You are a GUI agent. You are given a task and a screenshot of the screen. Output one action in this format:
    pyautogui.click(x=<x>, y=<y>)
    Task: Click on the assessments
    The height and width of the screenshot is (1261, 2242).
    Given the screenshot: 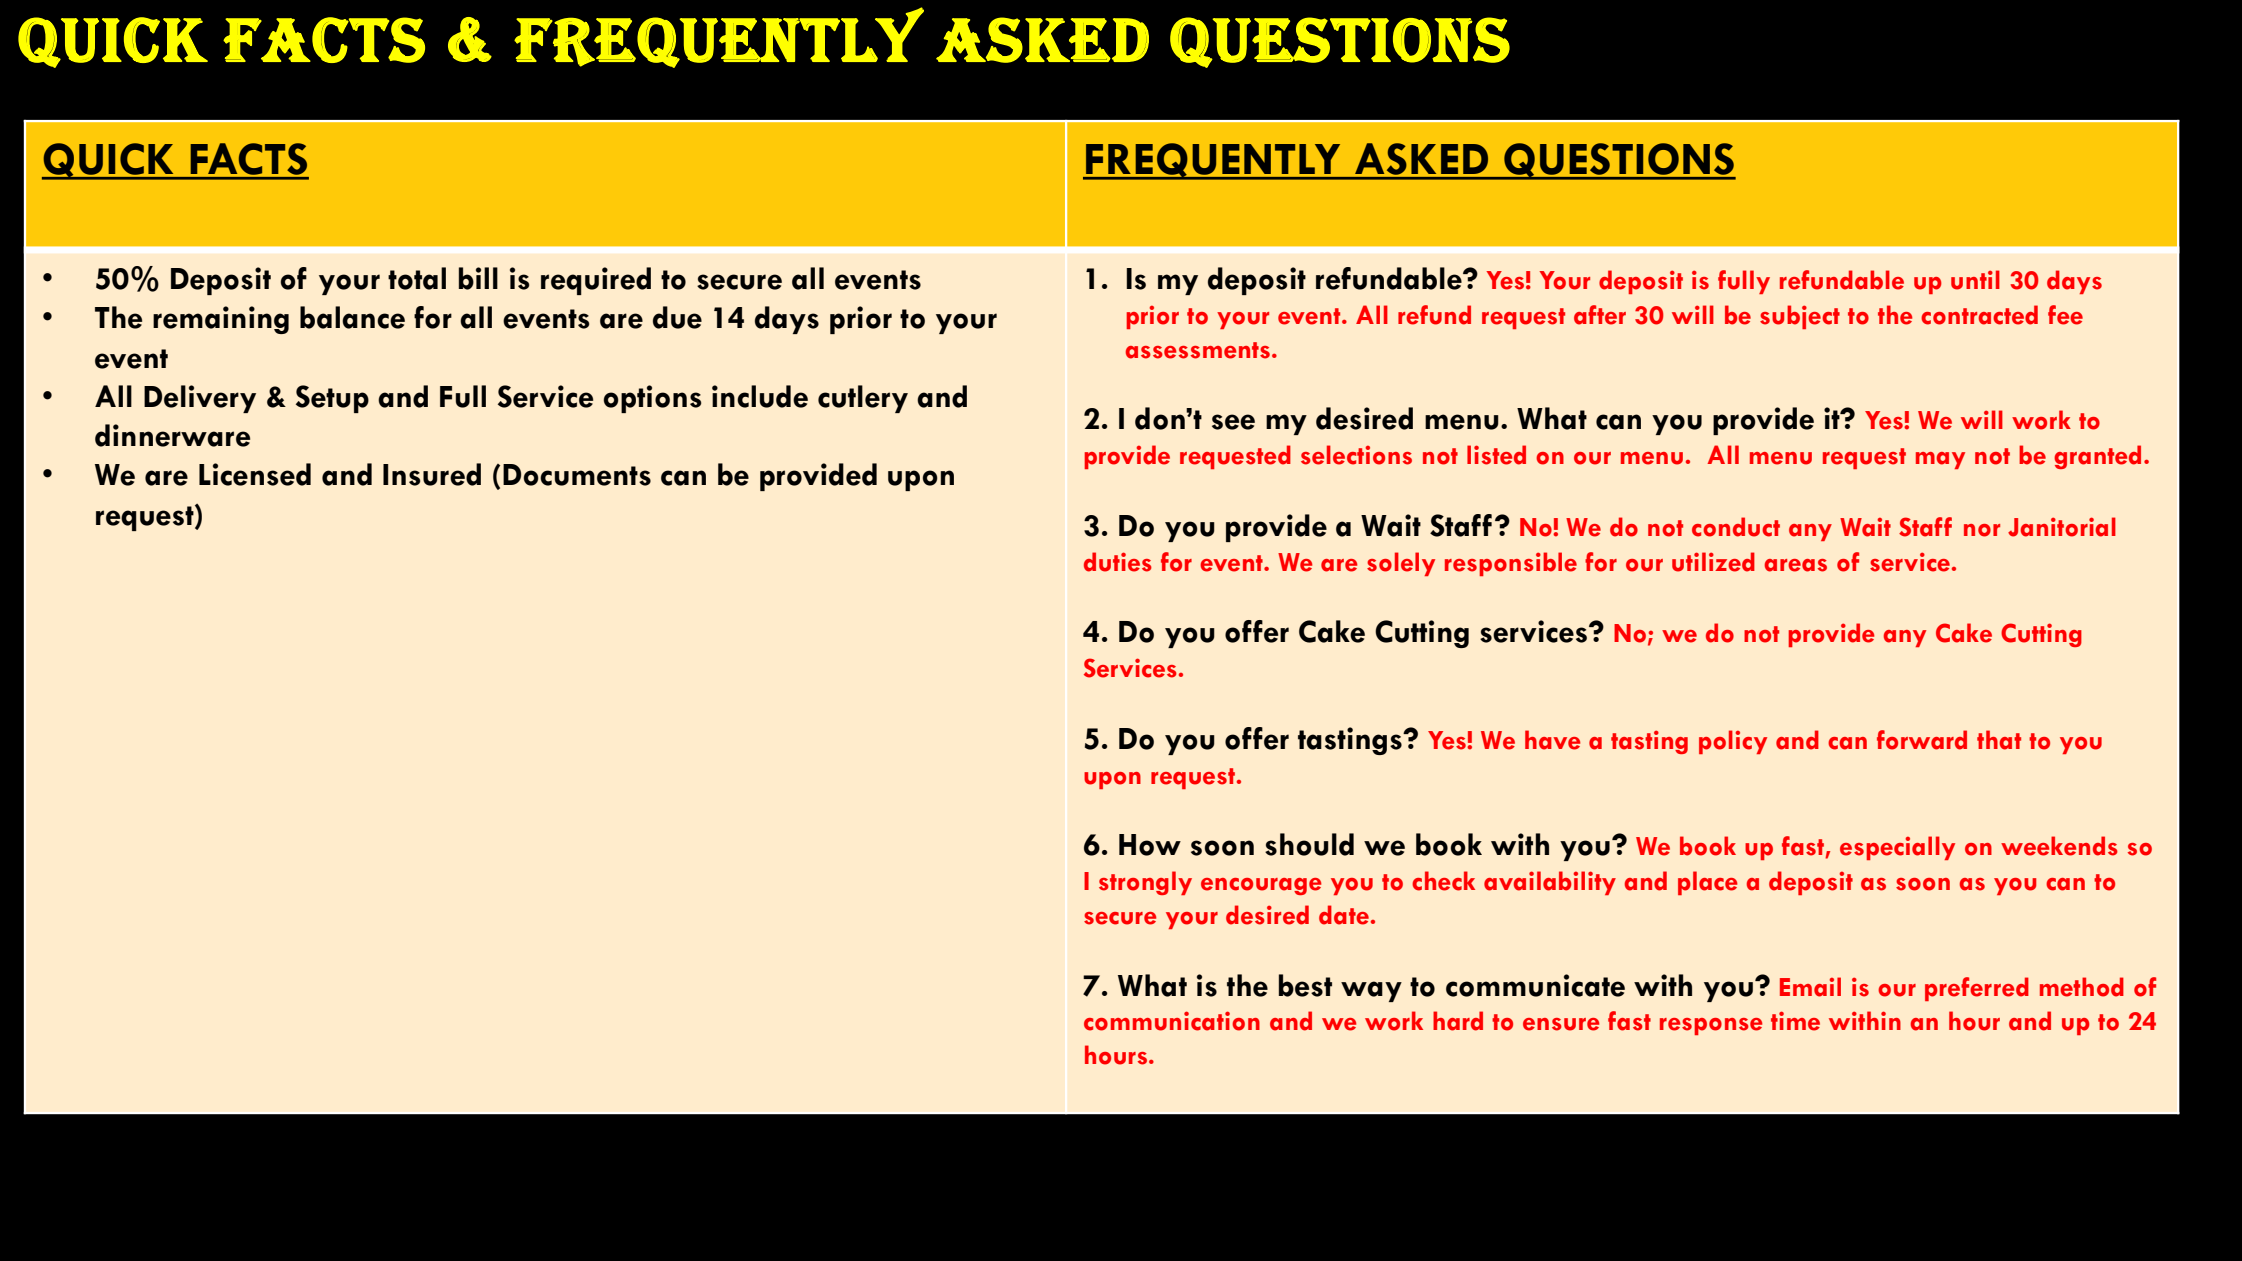 What is the action you would take?
    pyautogui.click(x=1198, y=350)
